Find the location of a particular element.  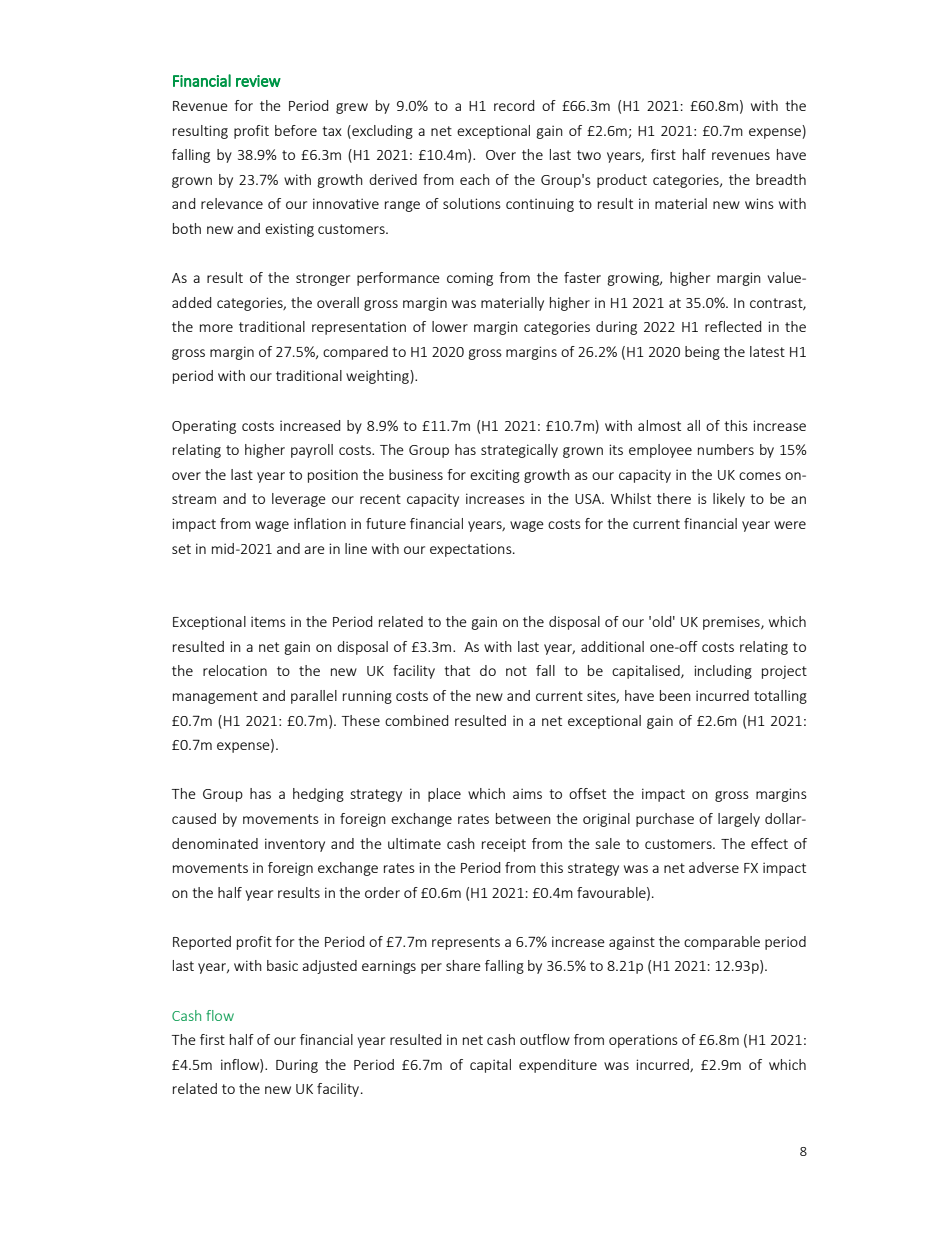

items is located at coordinates (268, 621).
